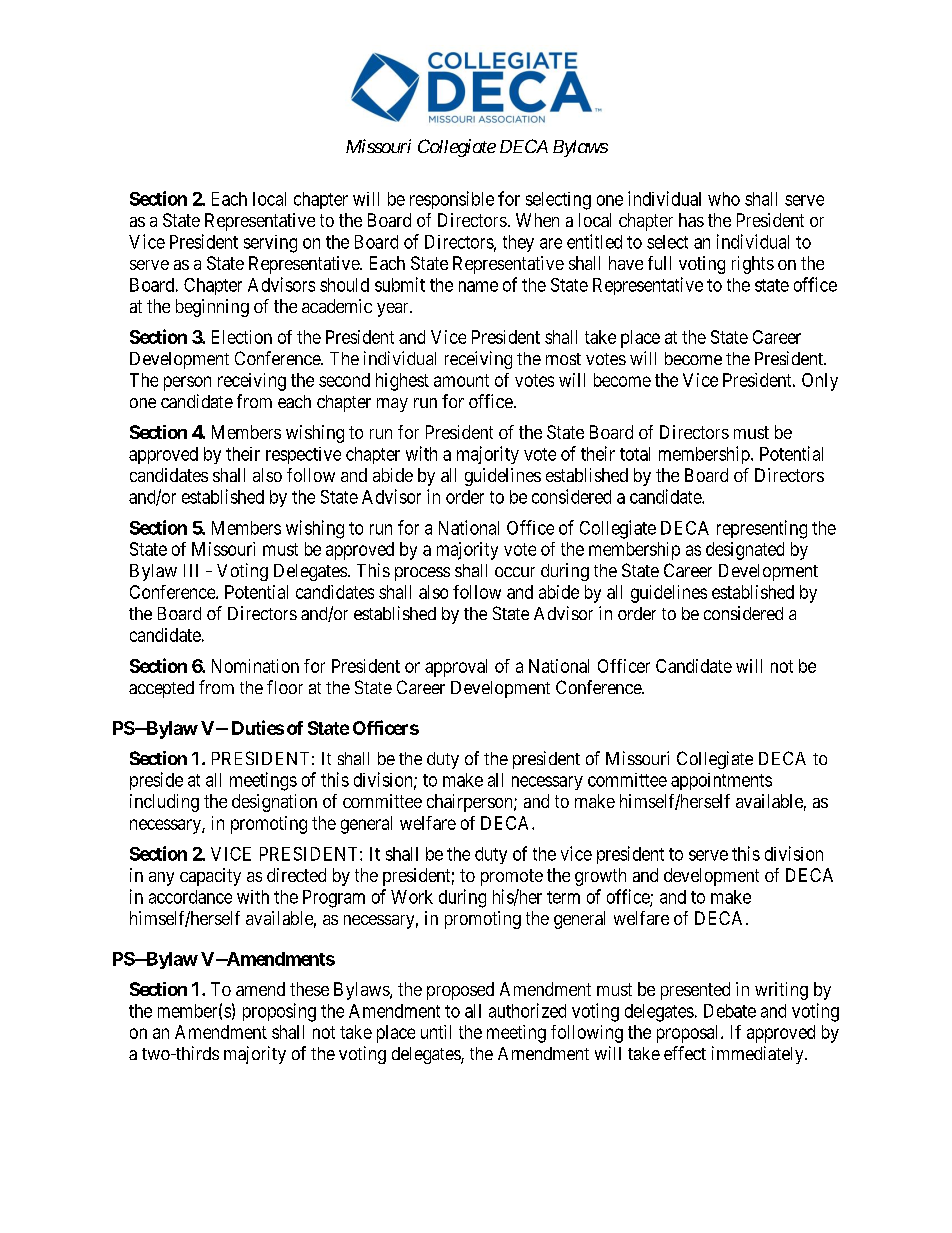  What do you see at coordinates (730, 1011) in the document?
I see `Debate` at bounding box center [730, 1011].
